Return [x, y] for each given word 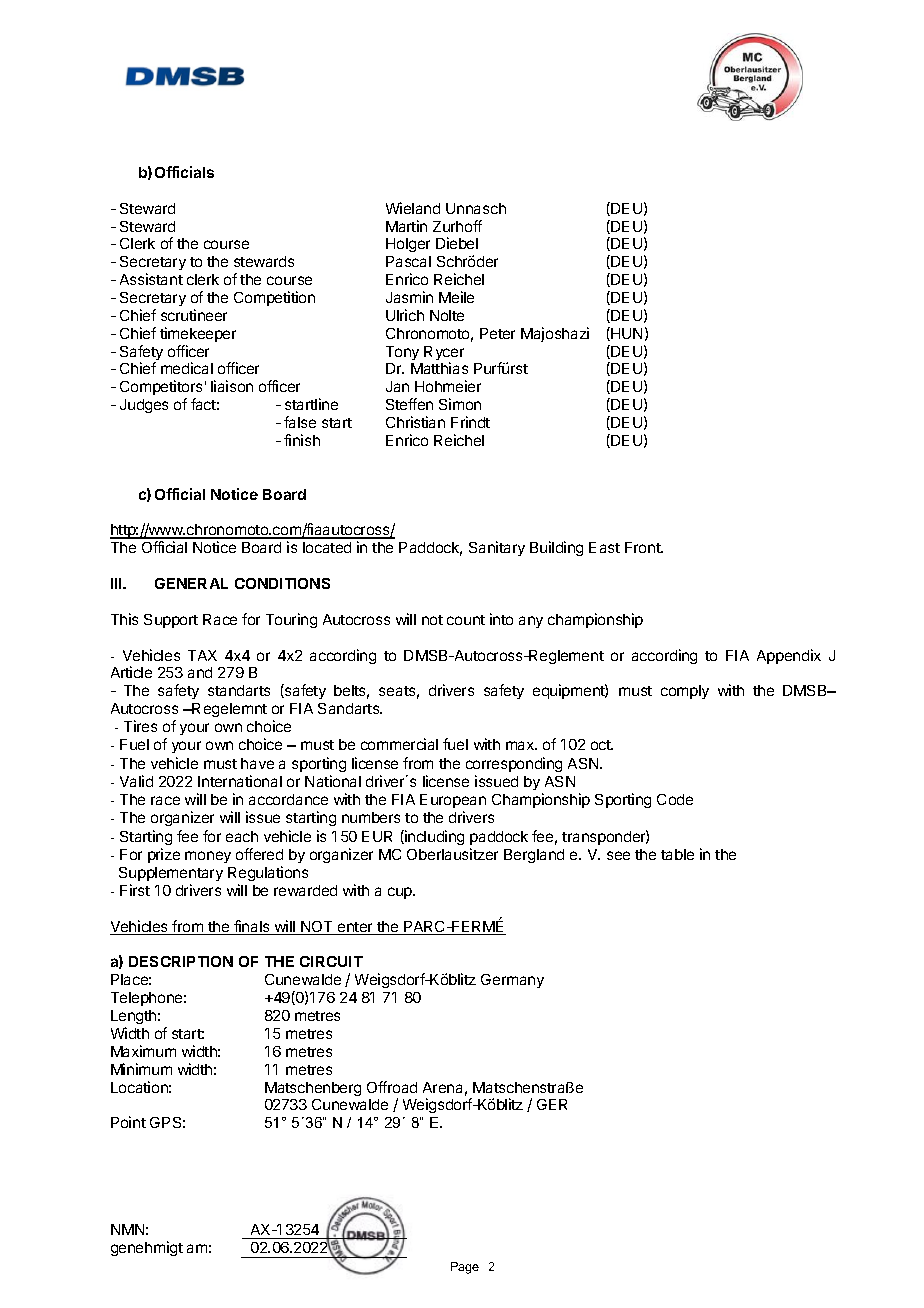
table [677, 854]
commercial [399, 744]
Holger [408, 245]
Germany [512, 981]
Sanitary [497, 548]
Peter [497, 333]
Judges [144, 406]
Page [465, 1268]
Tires [140, 726]
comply [685, 692]
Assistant [151, 279]
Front [644, 547]
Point [128, 1122]
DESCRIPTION [181, 961]
